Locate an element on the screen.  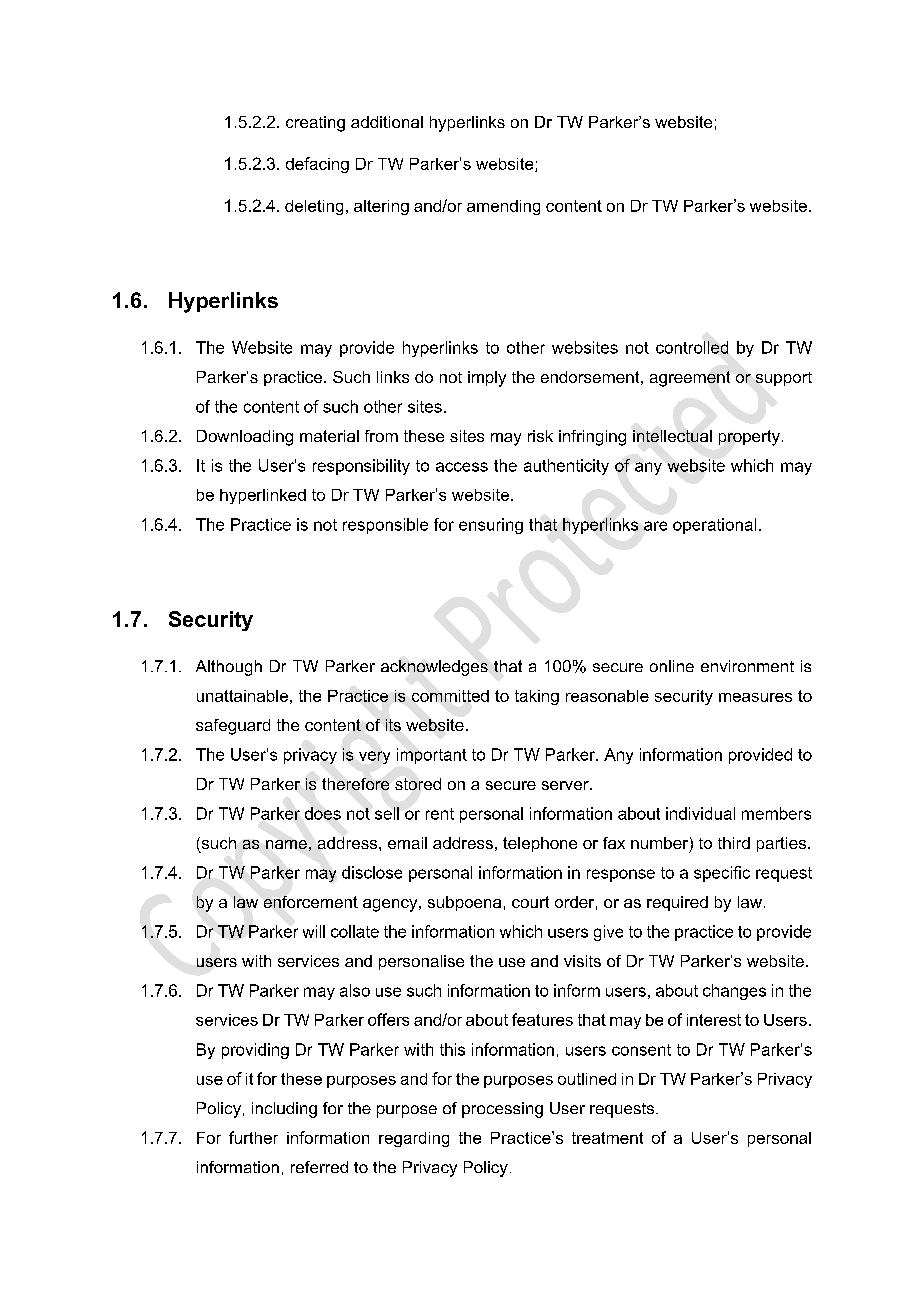
environment is located at coordinates (747, 666).
